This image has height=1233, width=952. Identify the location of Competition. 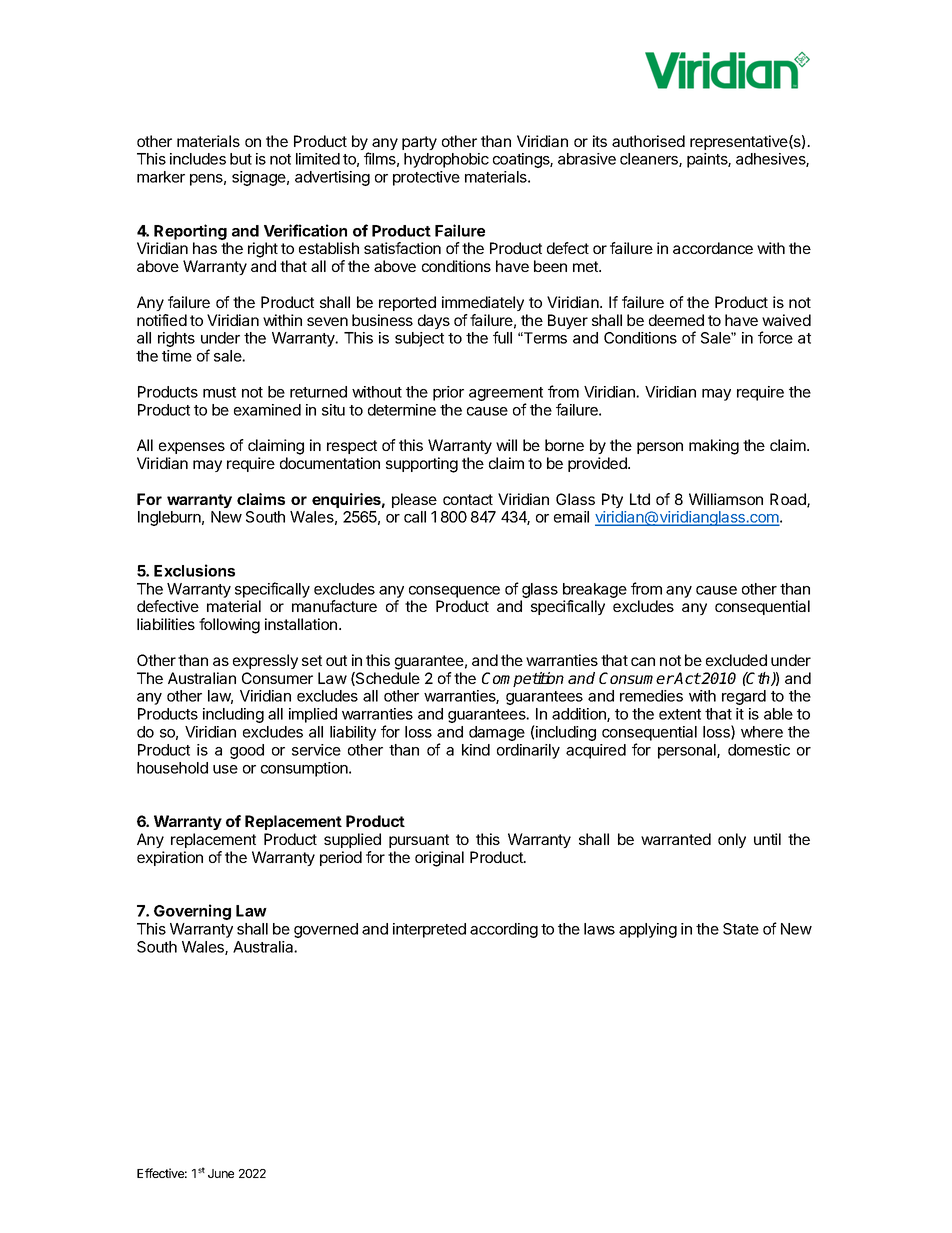
(523, 679).
